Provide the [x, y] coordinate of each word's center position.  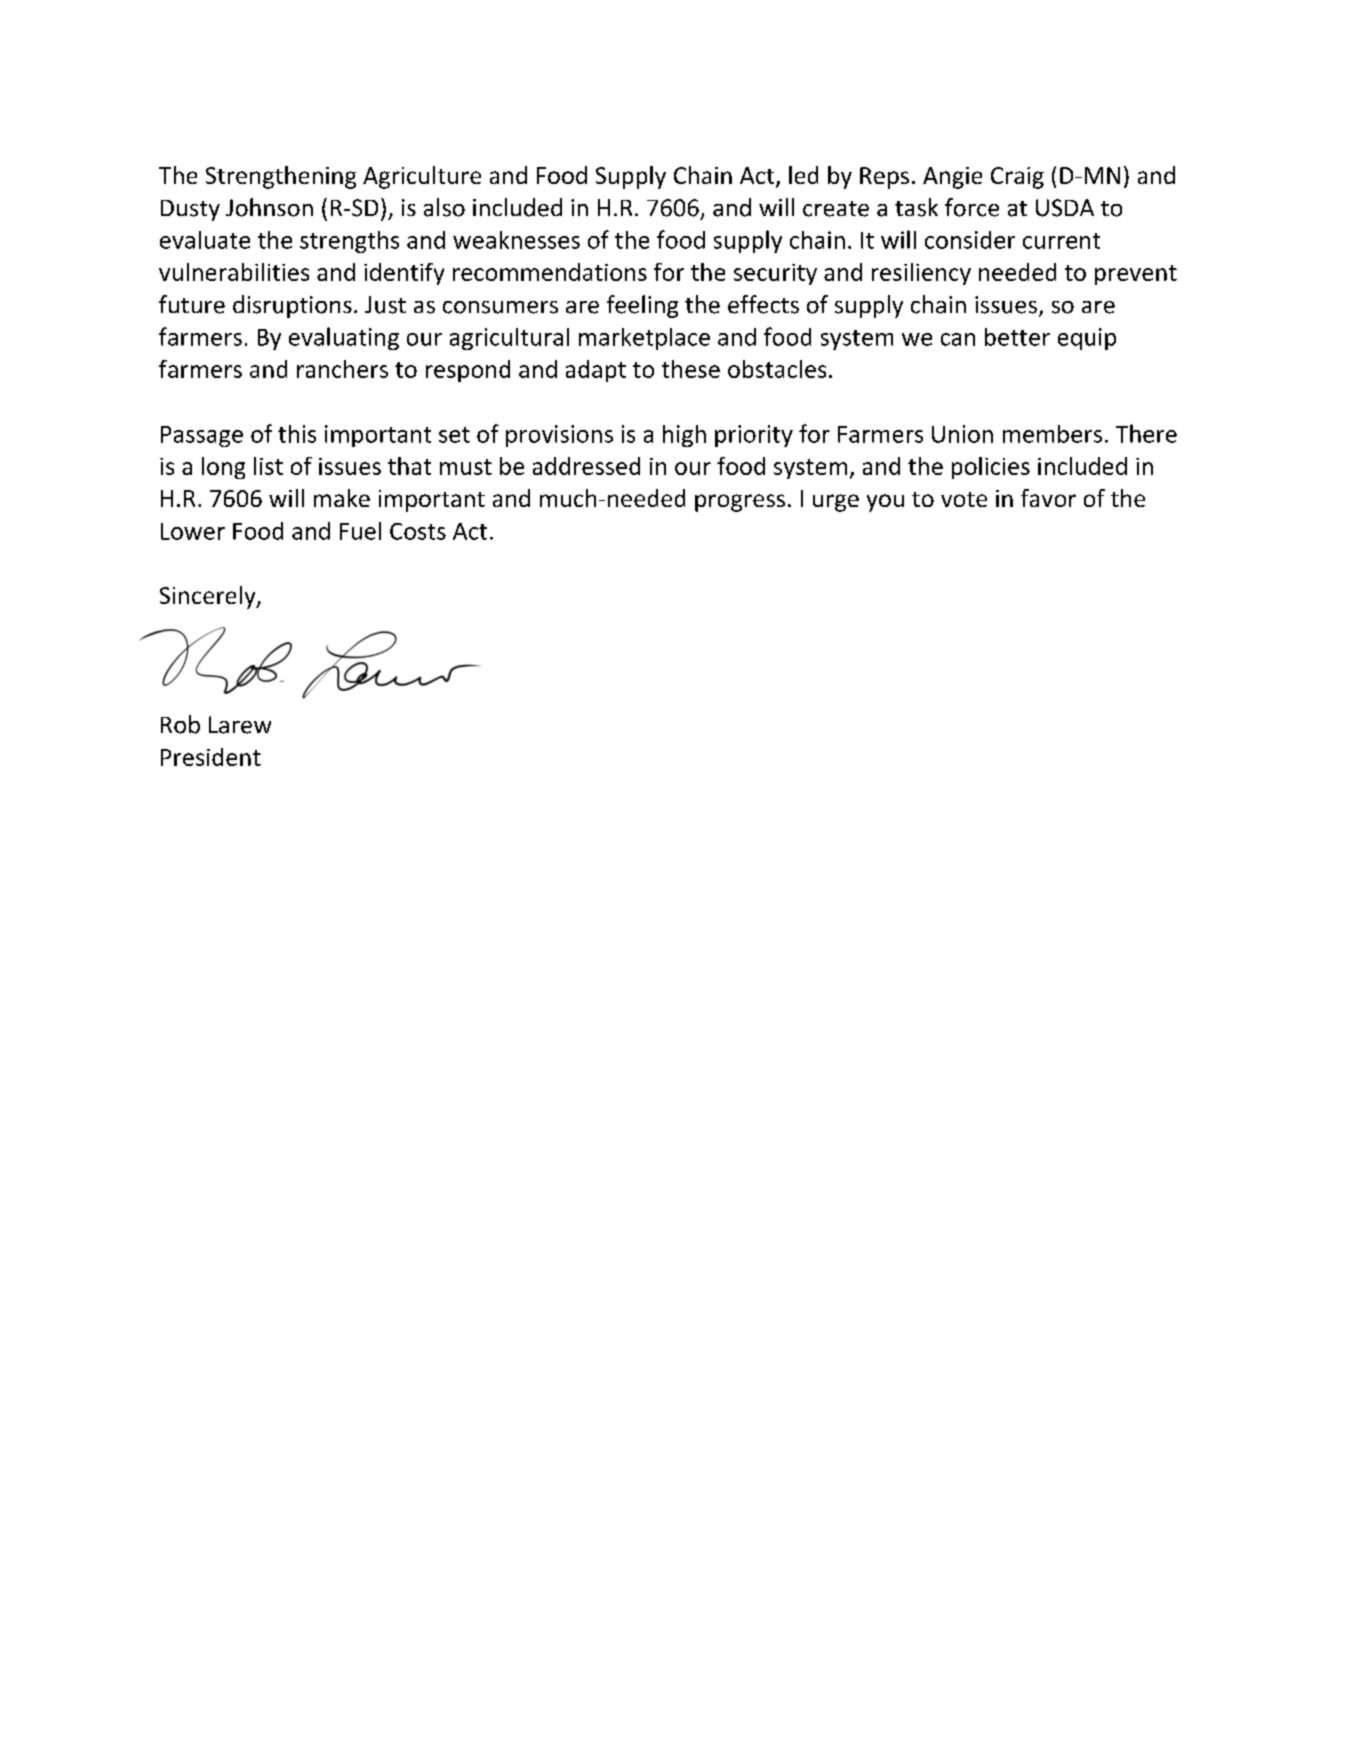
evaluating [344, 338]
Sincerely [209, 597]
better [1017, 337]
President [211, 757]
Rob [180, 724]
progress [740, 503]
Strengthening [281, 177]
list [268, 466]
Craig [1017, 178]
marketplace [644, 339]
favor [1048, 498]
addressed [586, 466]
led [803, 175]
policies [991, 468]
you [885, 503]
